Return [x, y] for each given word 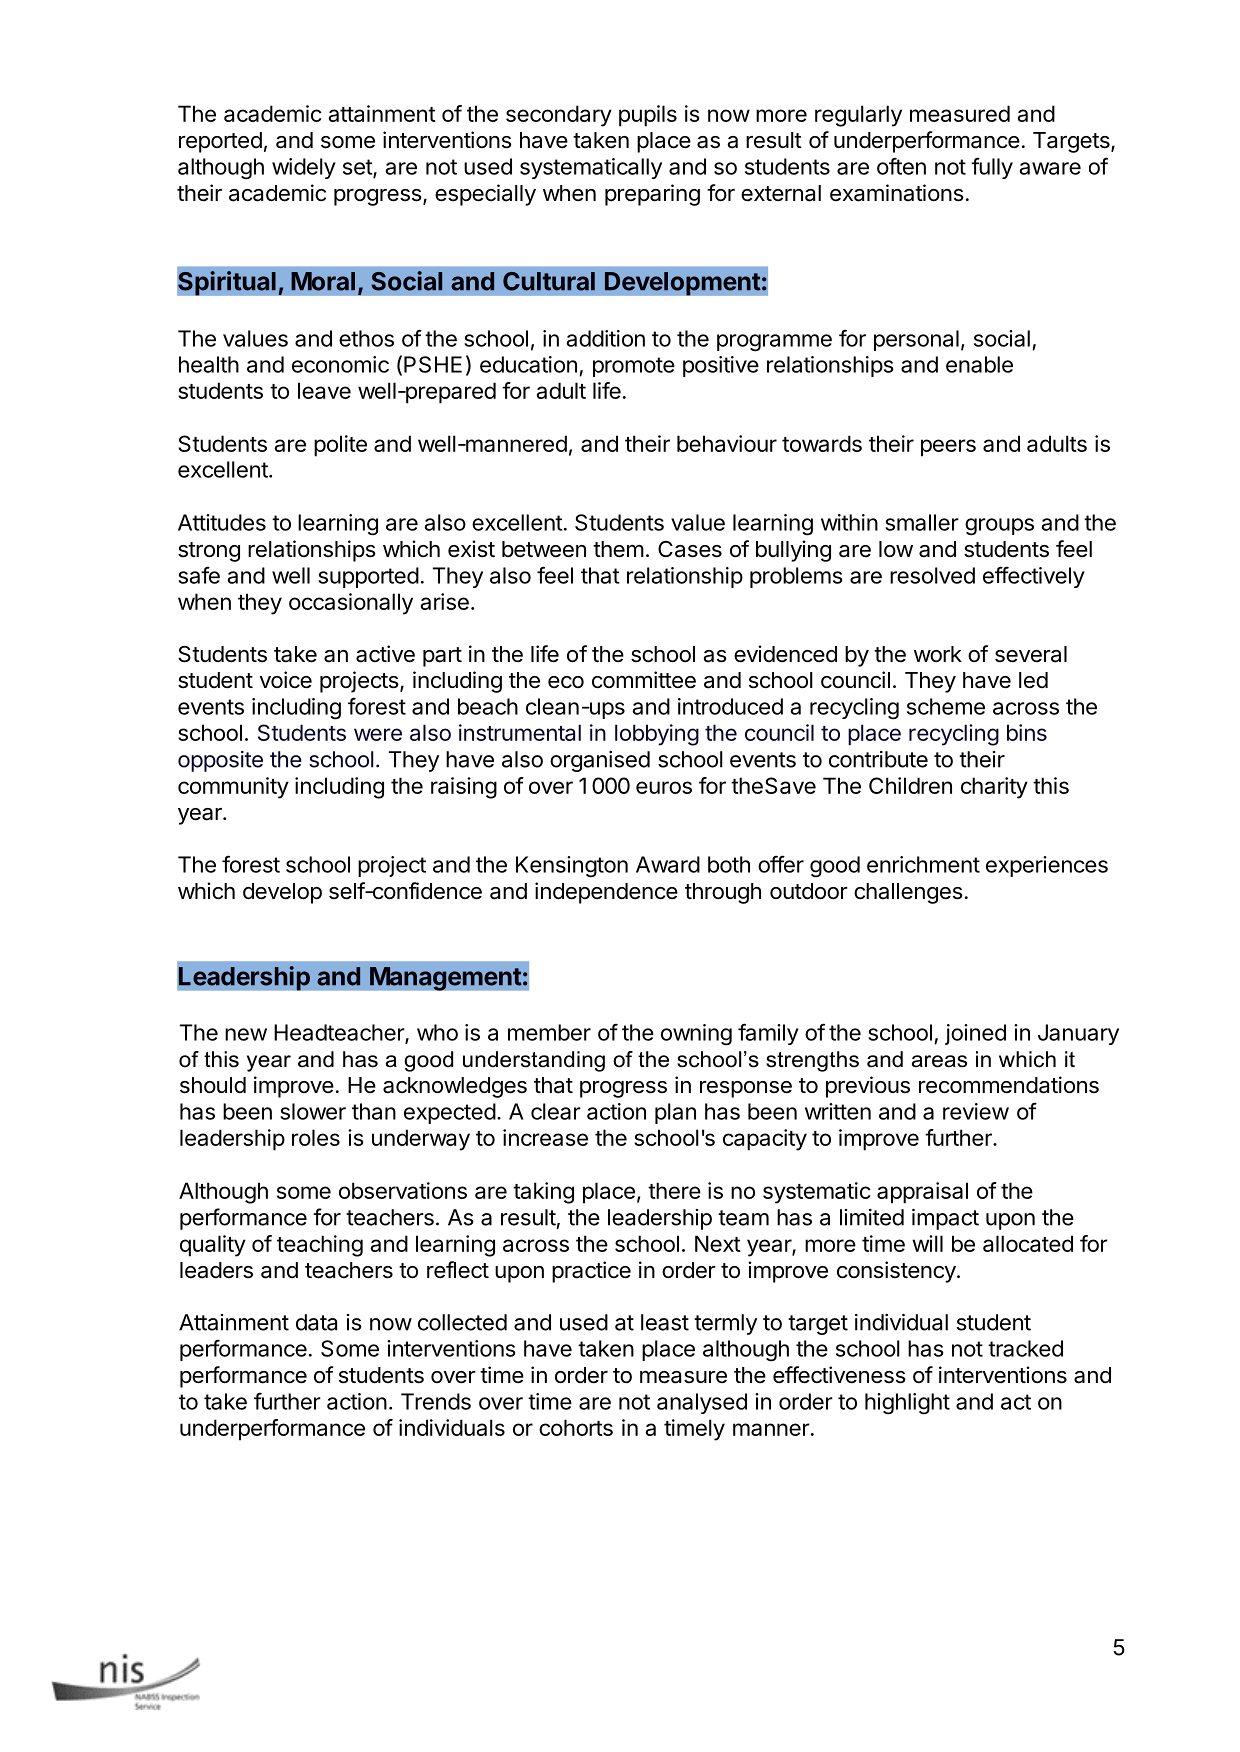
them [618, 549]
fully [992, 168]
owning [696, 1035]
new [246, 1034]
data [316, 1322]
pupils [648, 116]
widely [304, 168]
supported [368, 577]
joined [975, 1034]
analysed [702, 1403]
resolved [932, 575]
